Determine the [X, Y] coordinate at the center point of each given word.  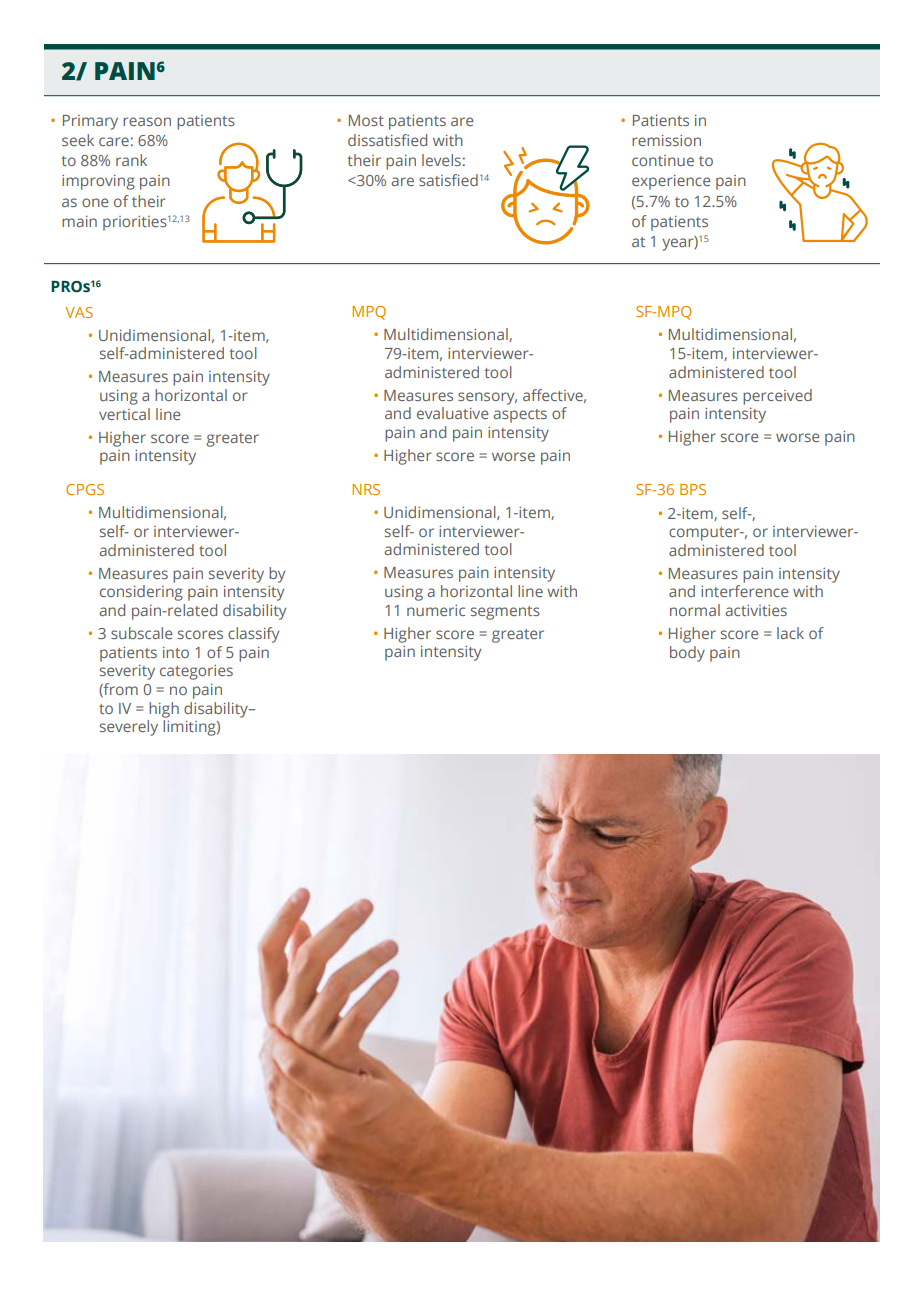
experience [671, 182]
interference [744, 591]
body [687, 654]
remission [666, 140]
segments [505, 613]
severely [129, 728]
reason [147, 121]
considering [141, 593]
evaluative [452, 413]
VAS [79, 312]
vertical [124, 414]
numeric [436, 610]
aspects [520, 416]
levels [441, 160]
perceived [777, 397]
